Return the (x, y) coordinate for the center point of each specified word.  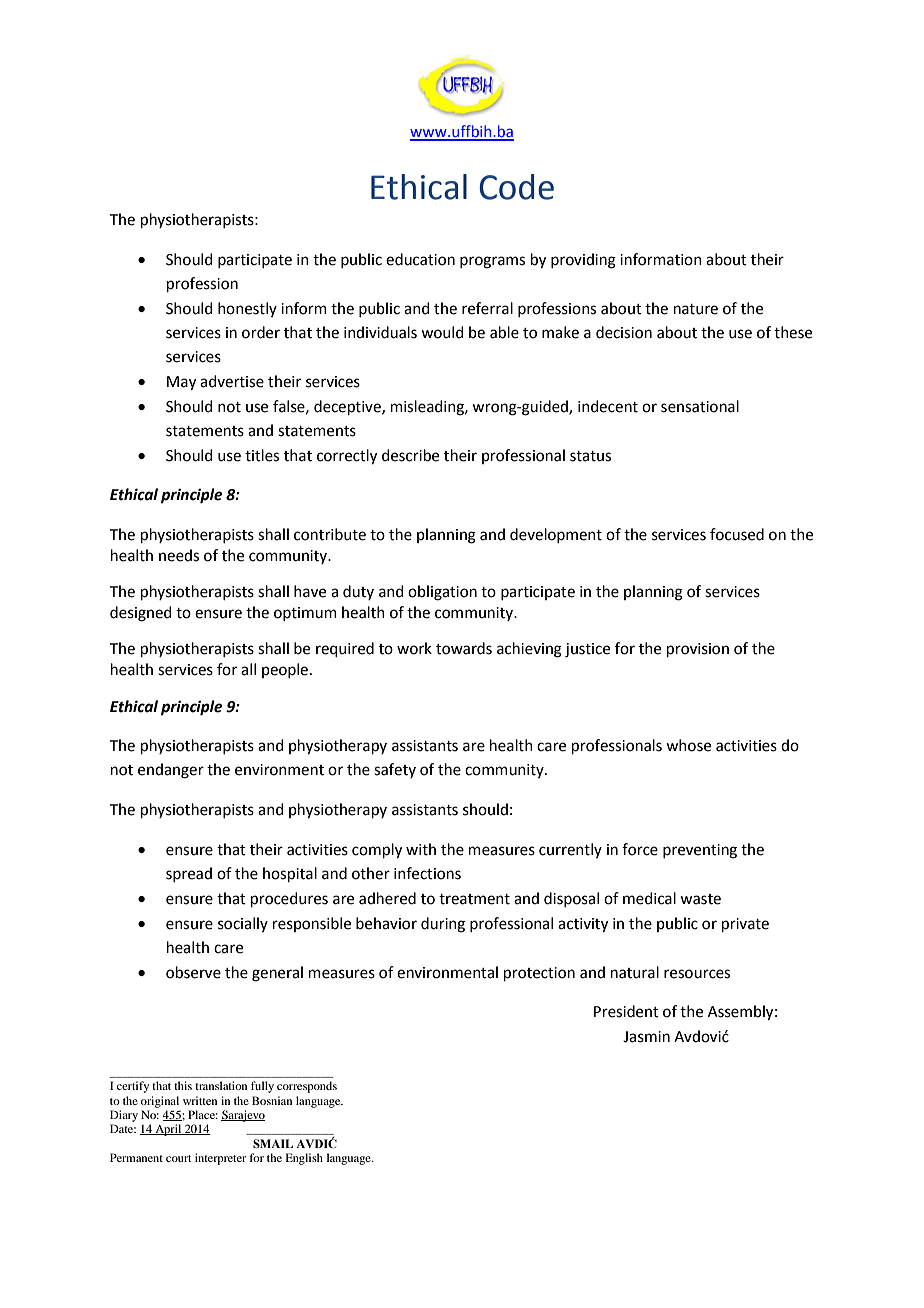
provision (698, 650)
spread (189, 874)
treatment (474, 899)
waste (700, 899)
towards (464, 648)
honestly (247, 309)
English (304, 1159)
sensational (700, 406)
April (168, 1130)
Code (516, 187)
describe (410, 455)
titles (262, 455)
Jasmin (646, 1037)
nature (696, 309)
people (285, 670)
